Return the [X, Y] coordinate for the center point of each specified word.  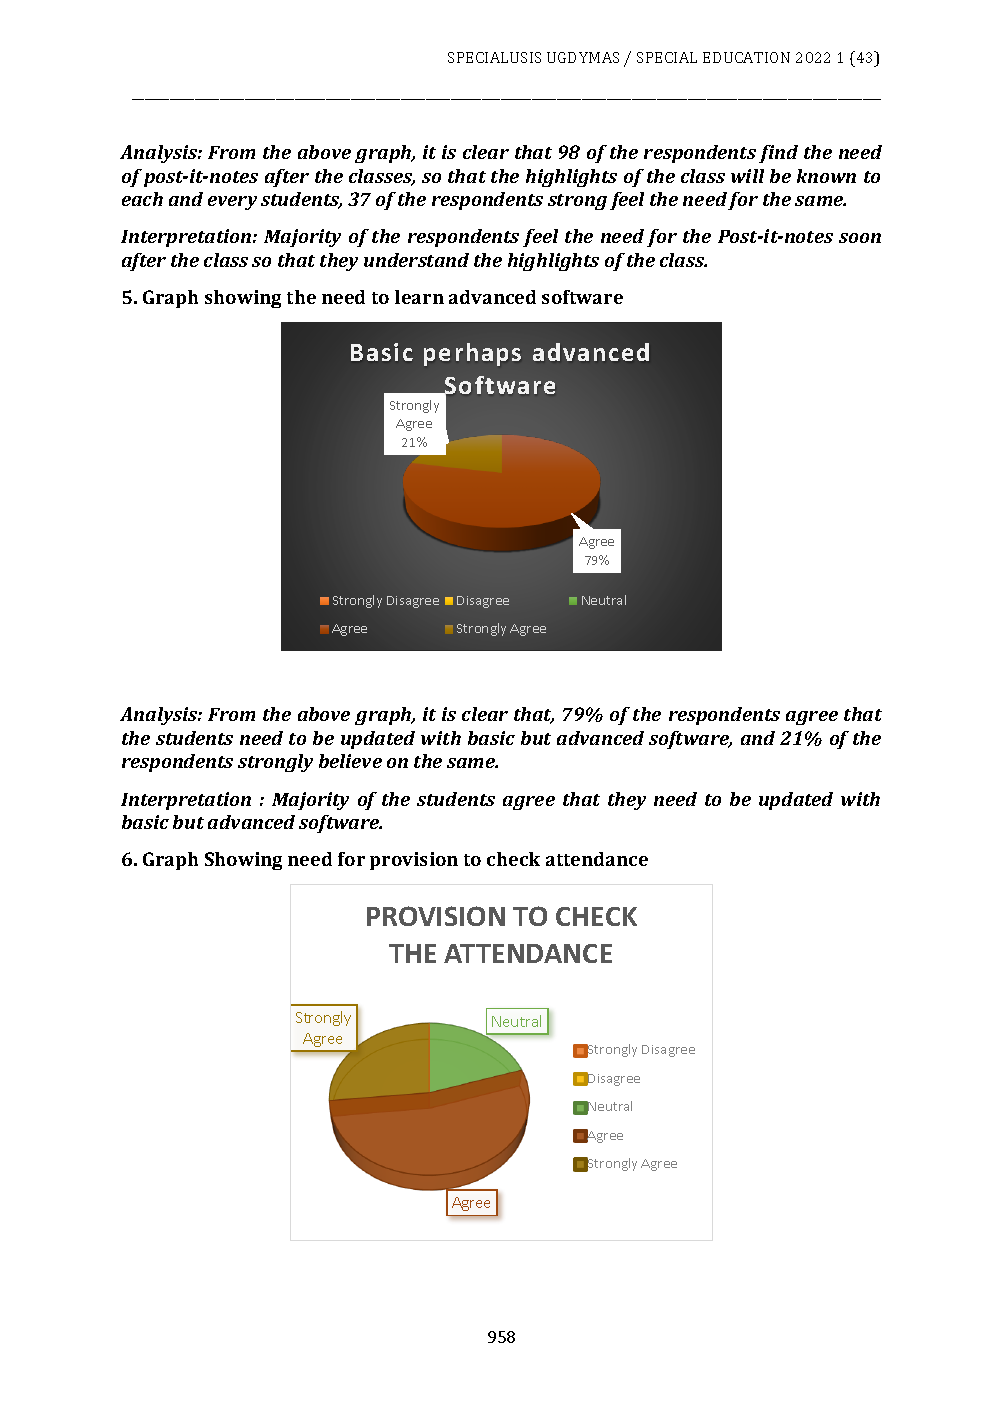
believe [350, 761]
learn [419, 297]
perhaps [472, 354]
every [232, 203]
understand [416, 260]
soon [860, 238]
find [778, 154]
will [747, 176]
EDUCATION [746, 57]
